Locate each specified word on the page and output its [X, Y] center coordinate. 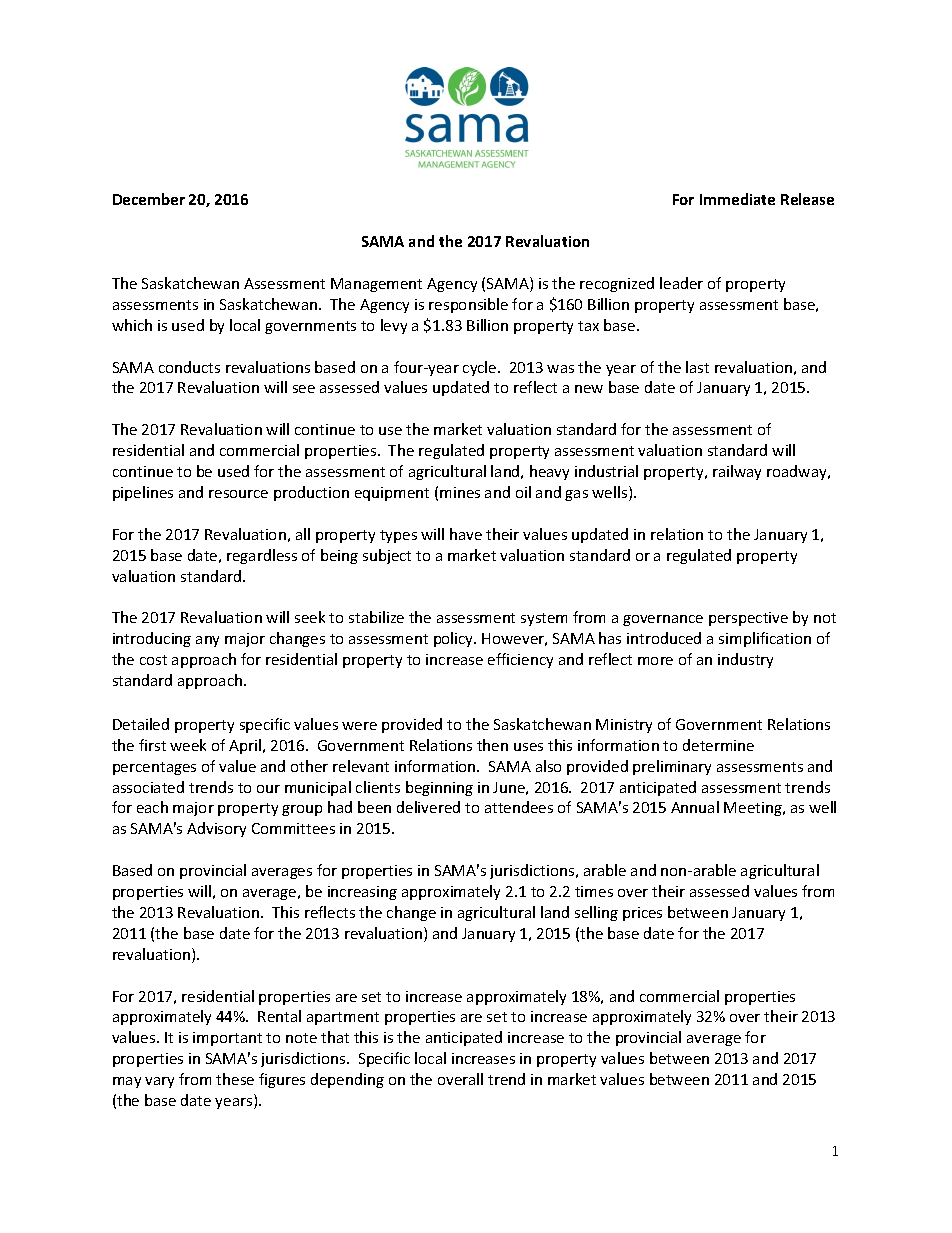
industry [745, 660]
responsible [468, 305]
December [149, 199]
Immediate [737, 199]
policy [455, 639]
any [207, 641]
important [227, 1039]
